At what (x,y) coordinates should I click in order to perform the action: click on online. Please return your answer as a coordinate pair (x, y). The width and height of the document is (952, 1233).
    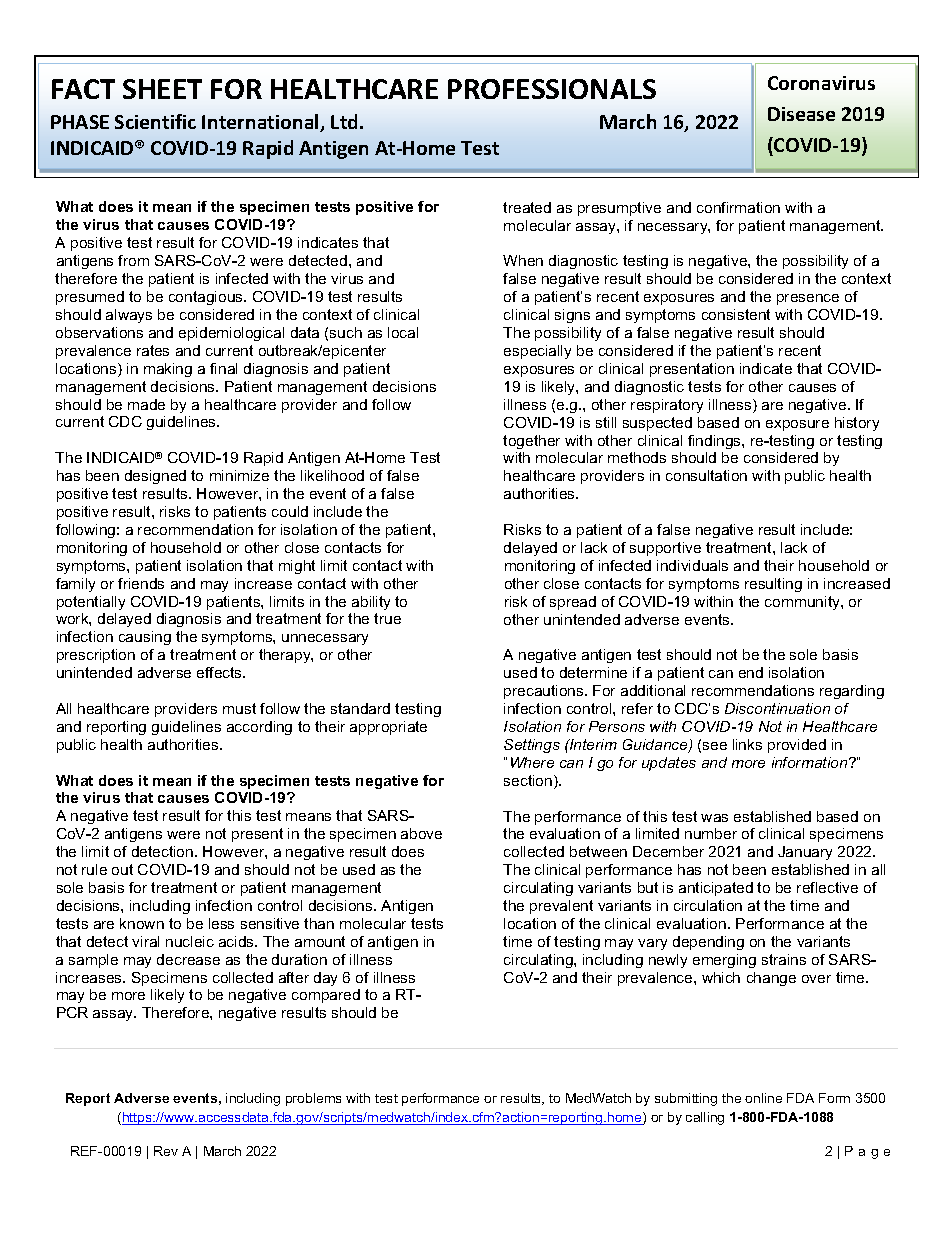
    Looking at the image, I should click on (763, 1098).
